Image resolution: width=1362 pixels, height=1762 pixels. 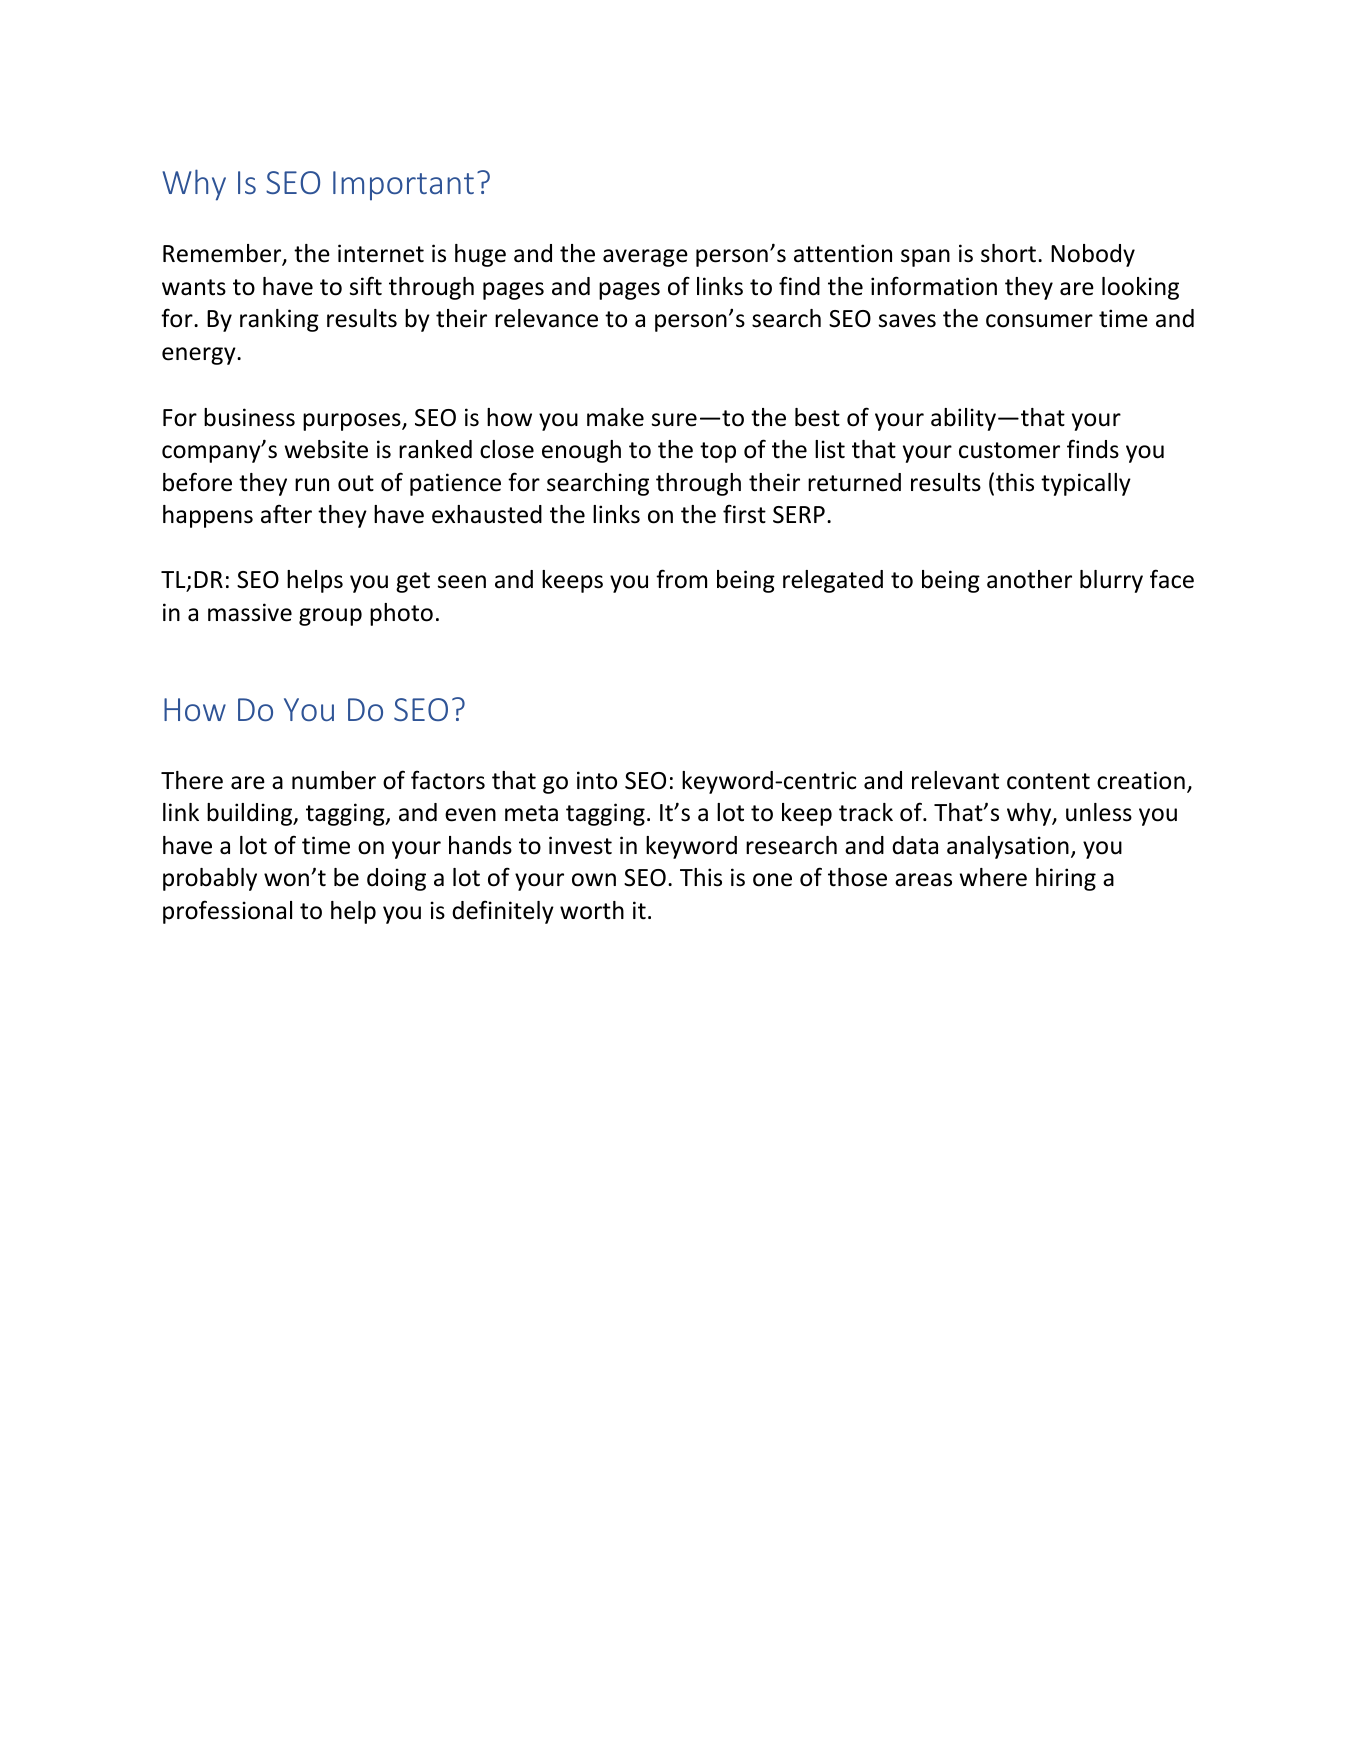 What do you see at coordinates (594, 880) in the page?
I see `own` at bounding box center [594, 880].
